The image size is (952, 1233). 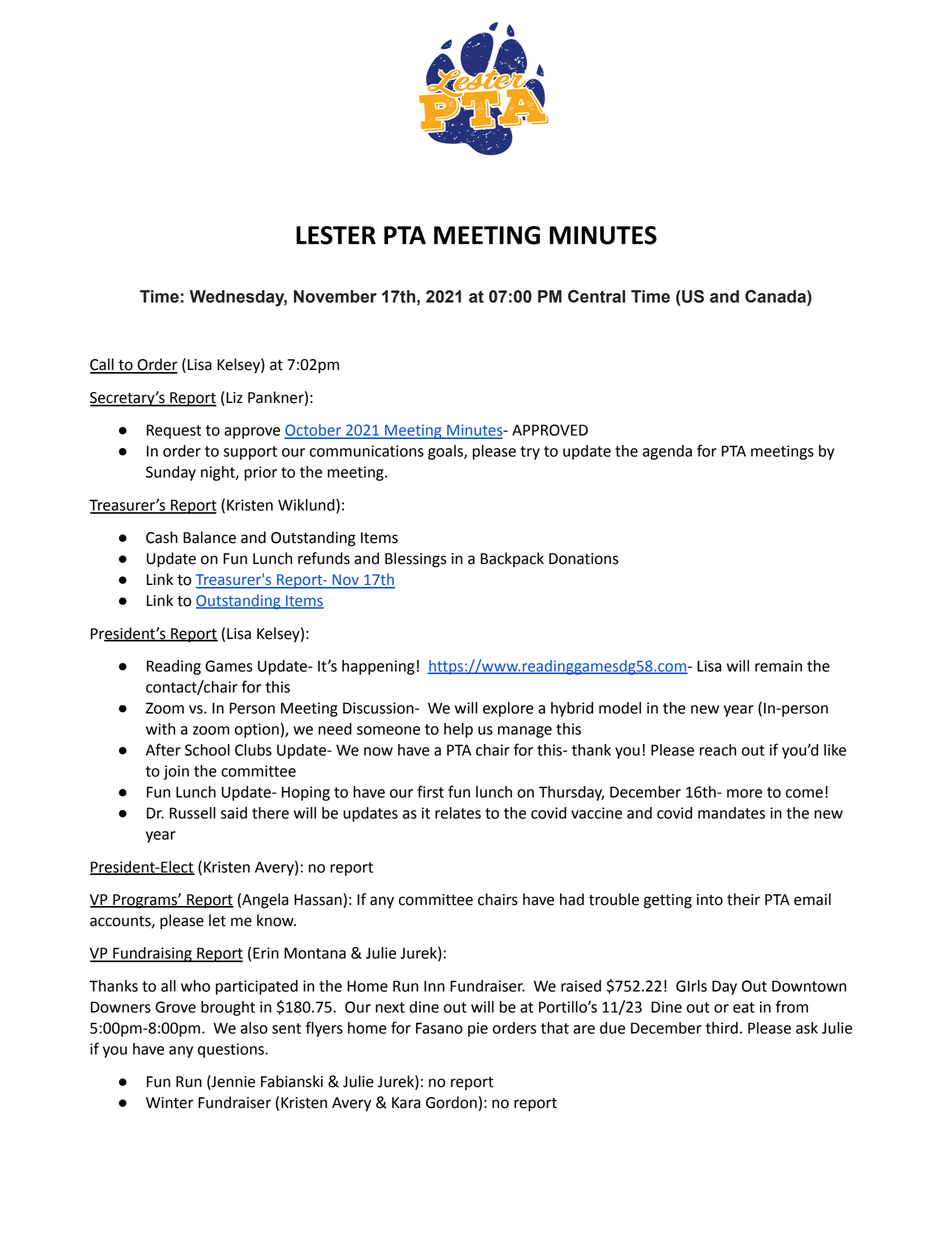 What do you see at coordinates (722, 1028) in the page?
I see `third` at bounding box center [722, 1028].
